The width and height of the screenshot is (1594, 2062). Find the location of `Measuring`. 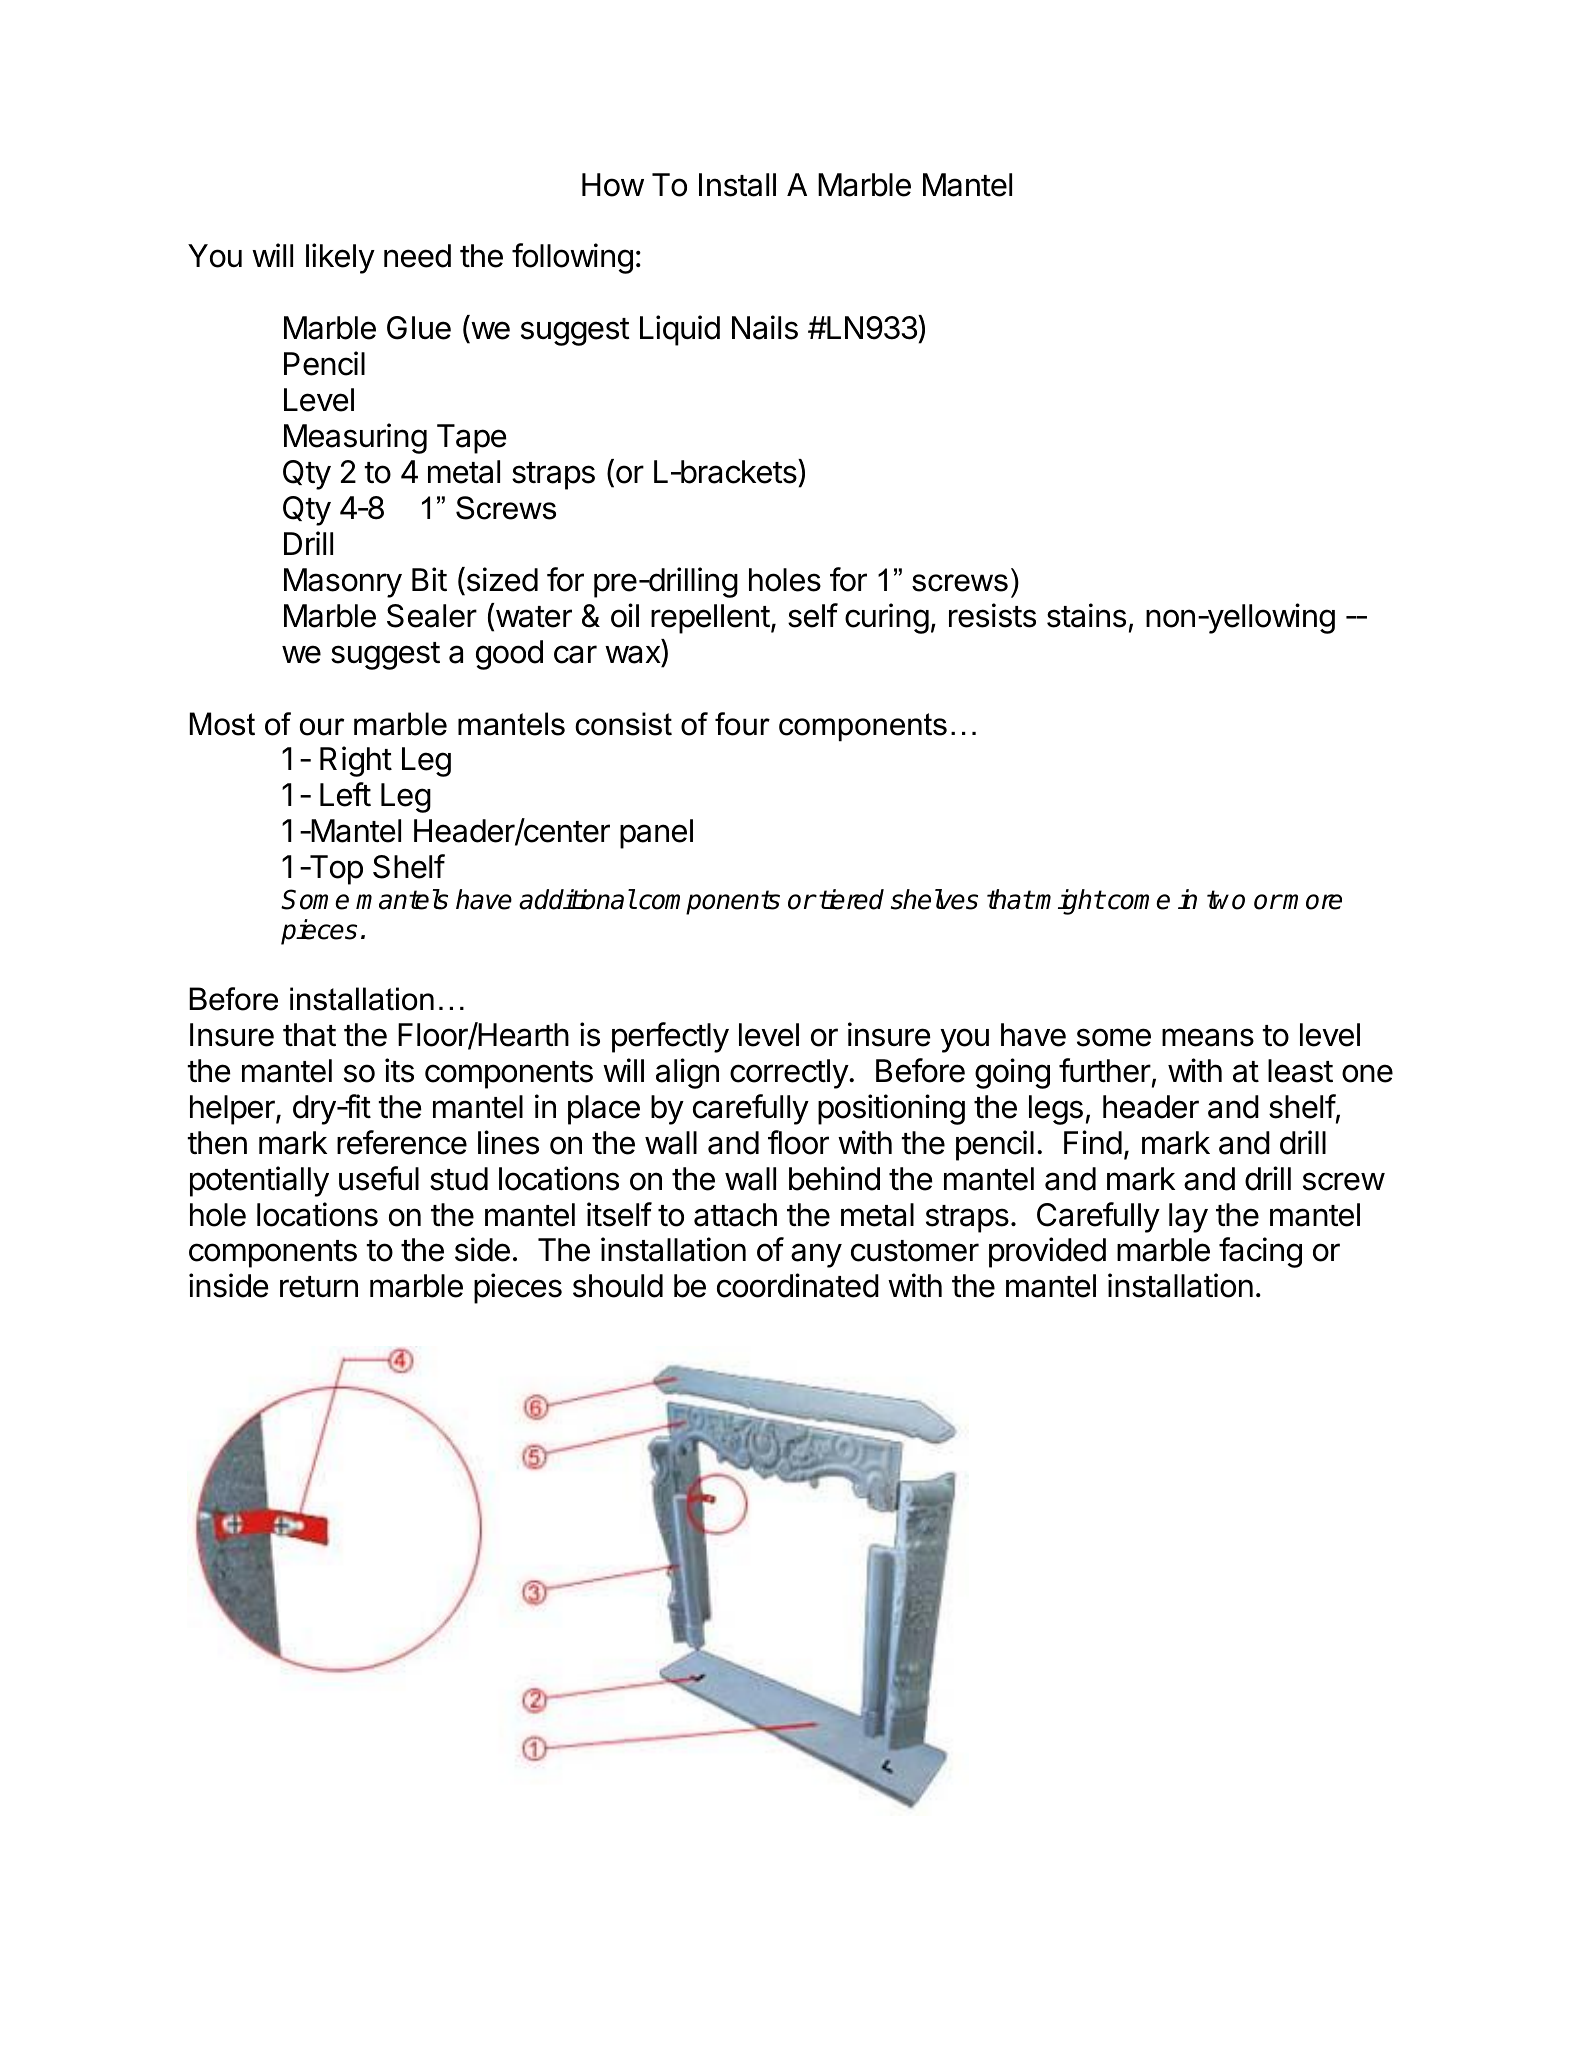

Measuring is located at coordinates (355, 438).
